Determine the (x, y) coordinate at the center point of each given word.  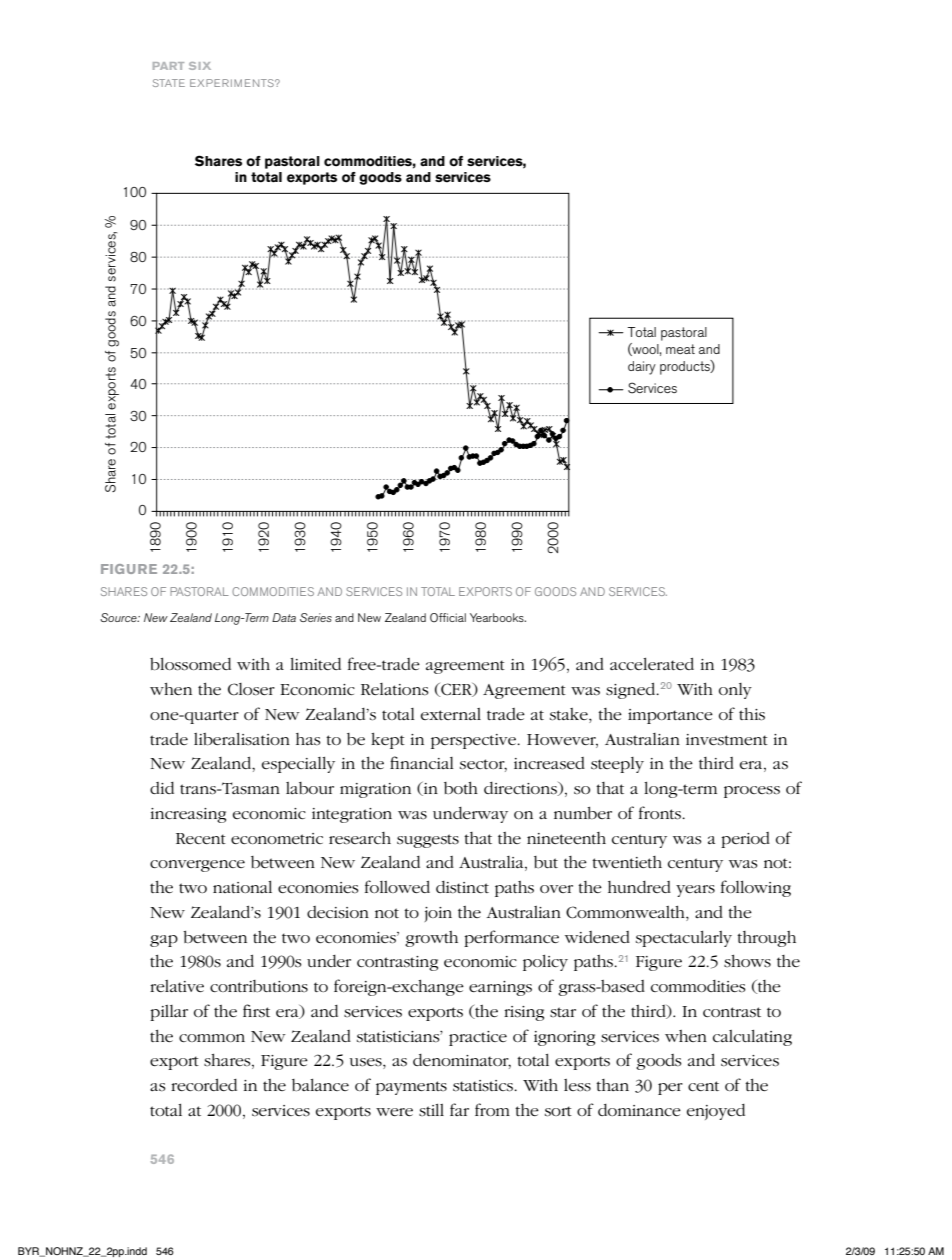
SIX (200, 66)
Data (284, 617)
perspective (474, 741)
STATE (169, 83)
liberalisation (242, 739)
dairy (642, 368)
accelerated (652, 664)
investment (727, 740)
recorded (204, 1085)
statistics (484, 1086)
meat (680, 349)
